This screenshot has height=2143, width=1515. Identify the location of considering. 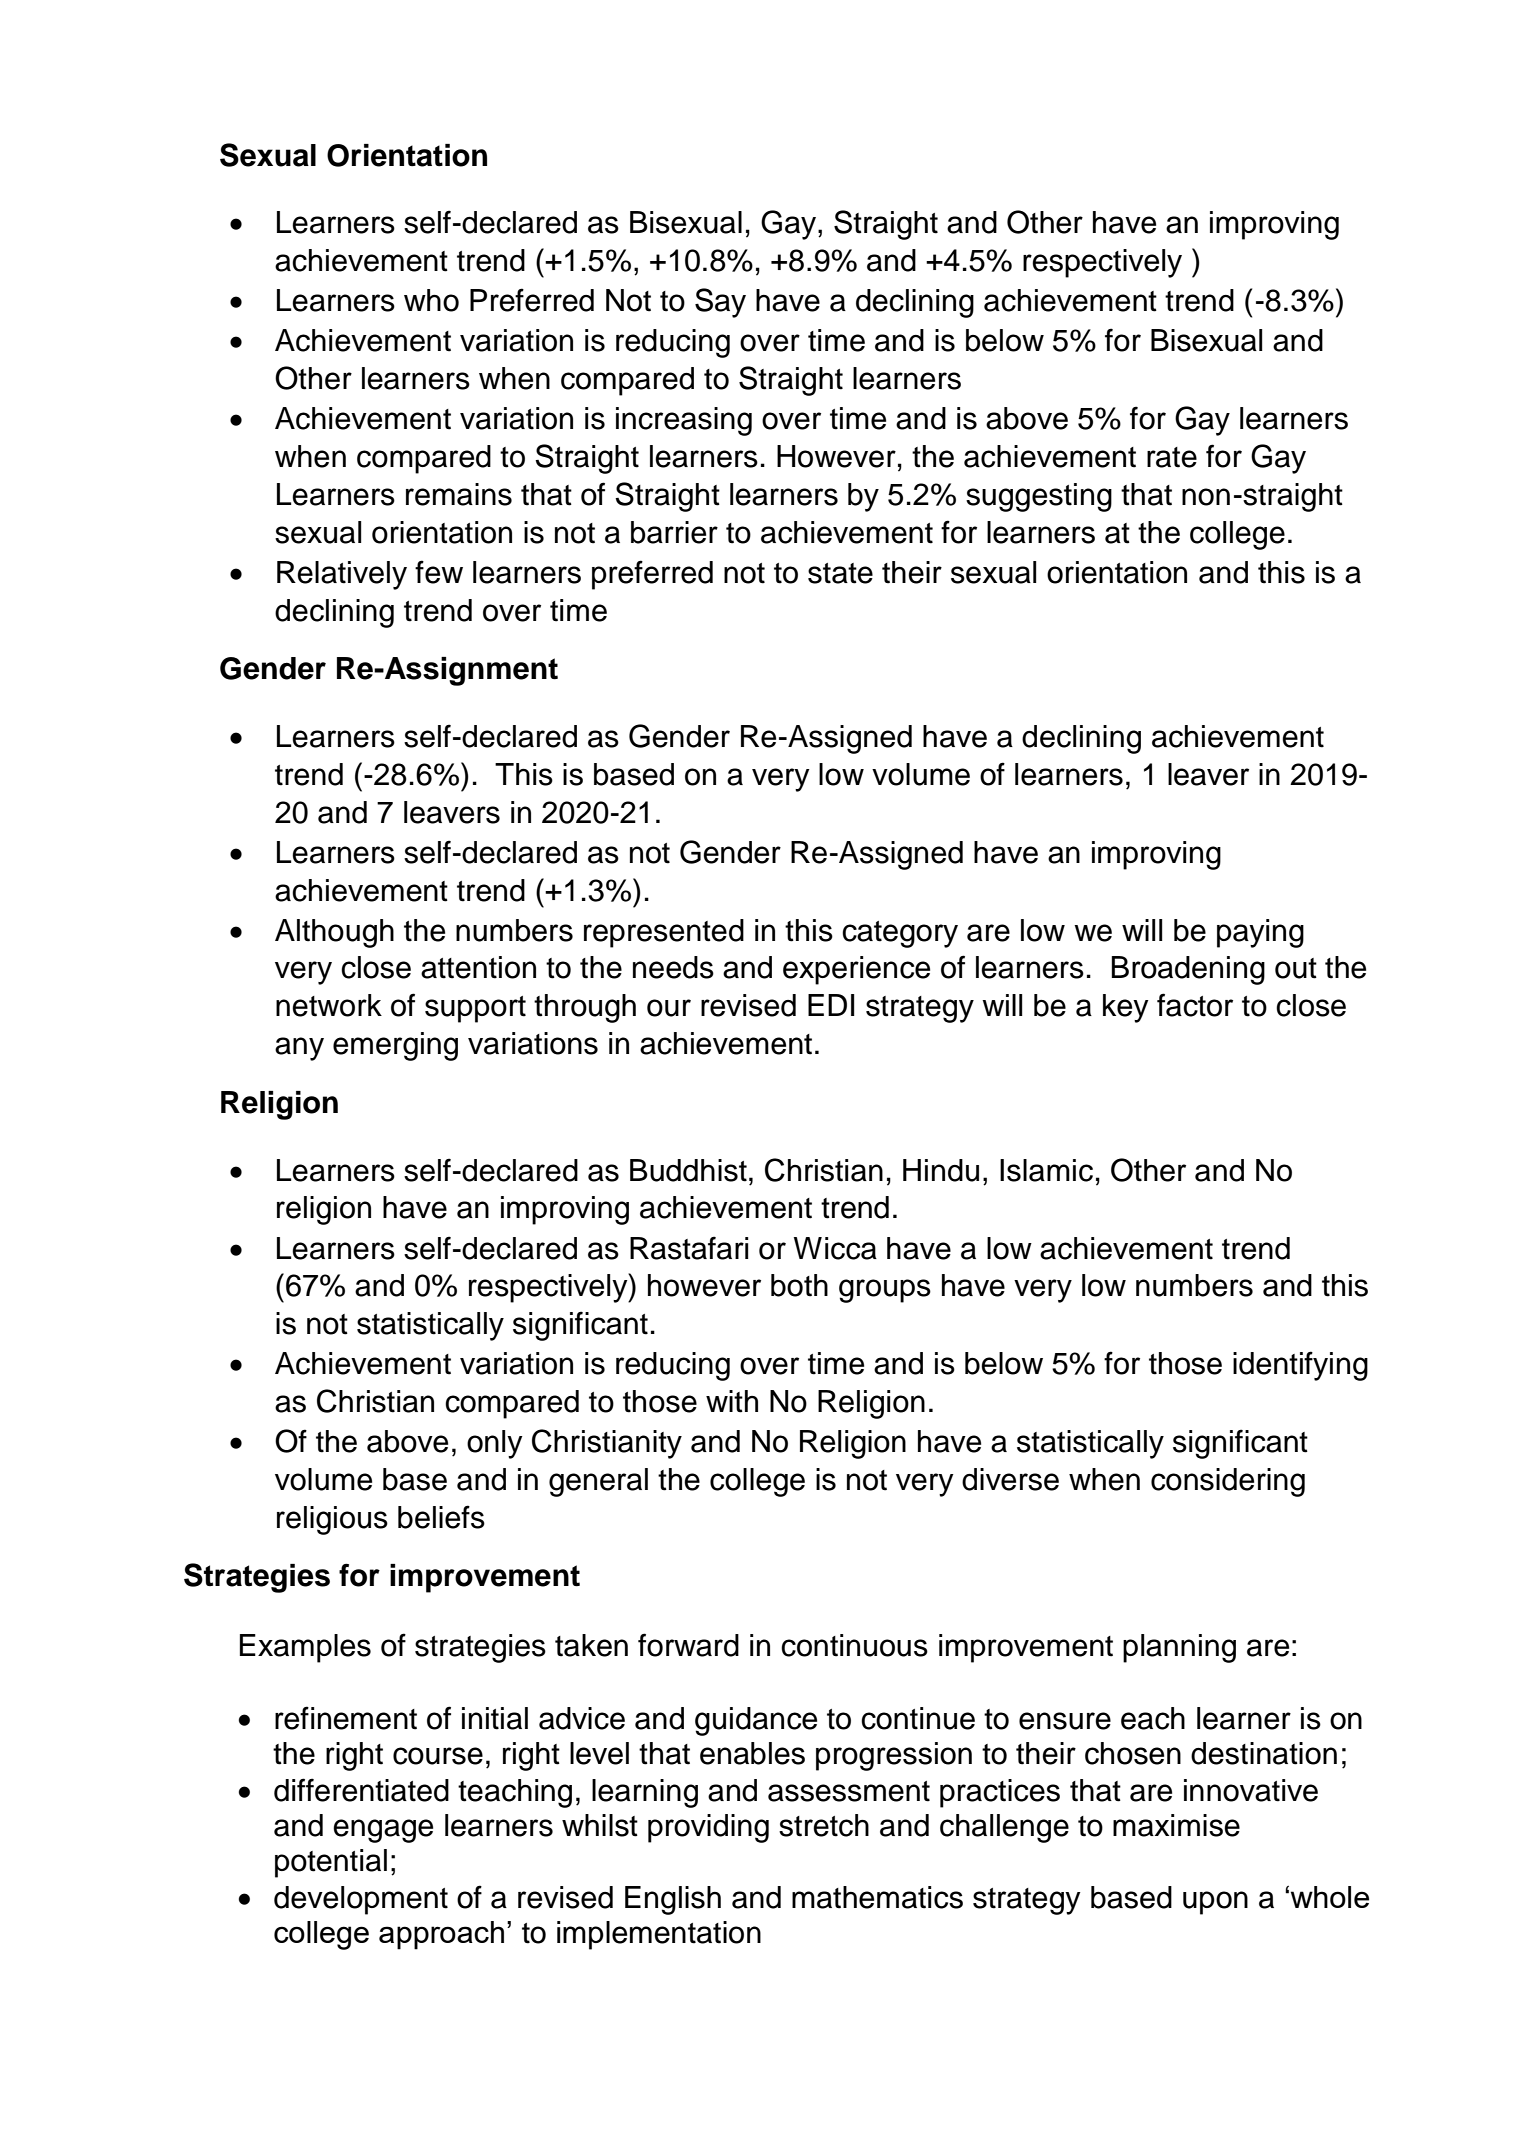
(1228, 1482).
